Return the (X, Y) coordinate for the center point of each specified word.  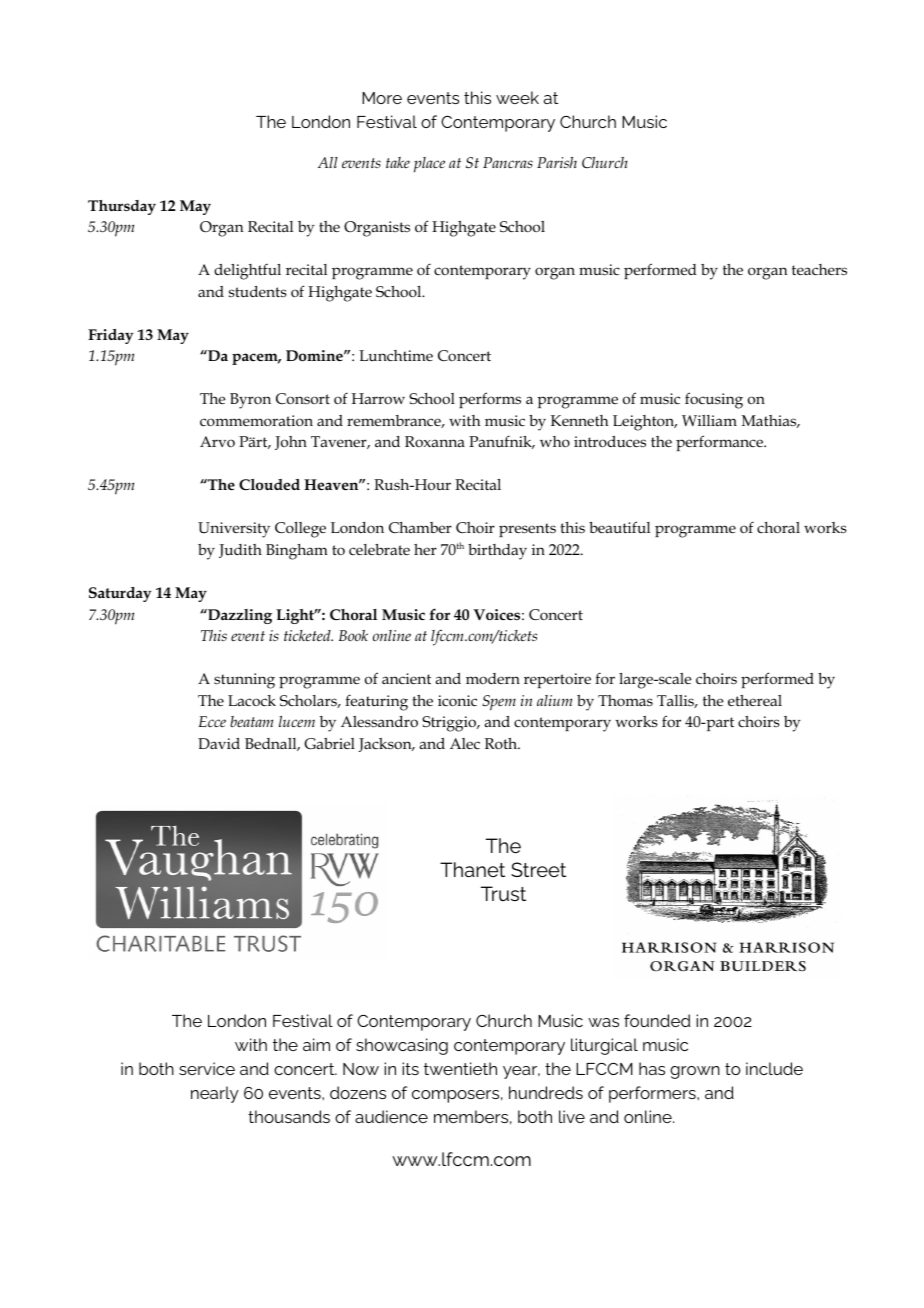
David (219, 743)
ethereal (755, 700)
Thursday (122, 207)
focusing (714, 400)
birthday (497, 552)
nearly (215, 1094)
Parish (557, 162)
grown (695, 1072)
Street (538, 869)
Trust (503, 893)
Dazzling (239, 616)
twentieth (460, 1068)
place (429, 165)
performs (490, 400)
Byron (250, 401)
